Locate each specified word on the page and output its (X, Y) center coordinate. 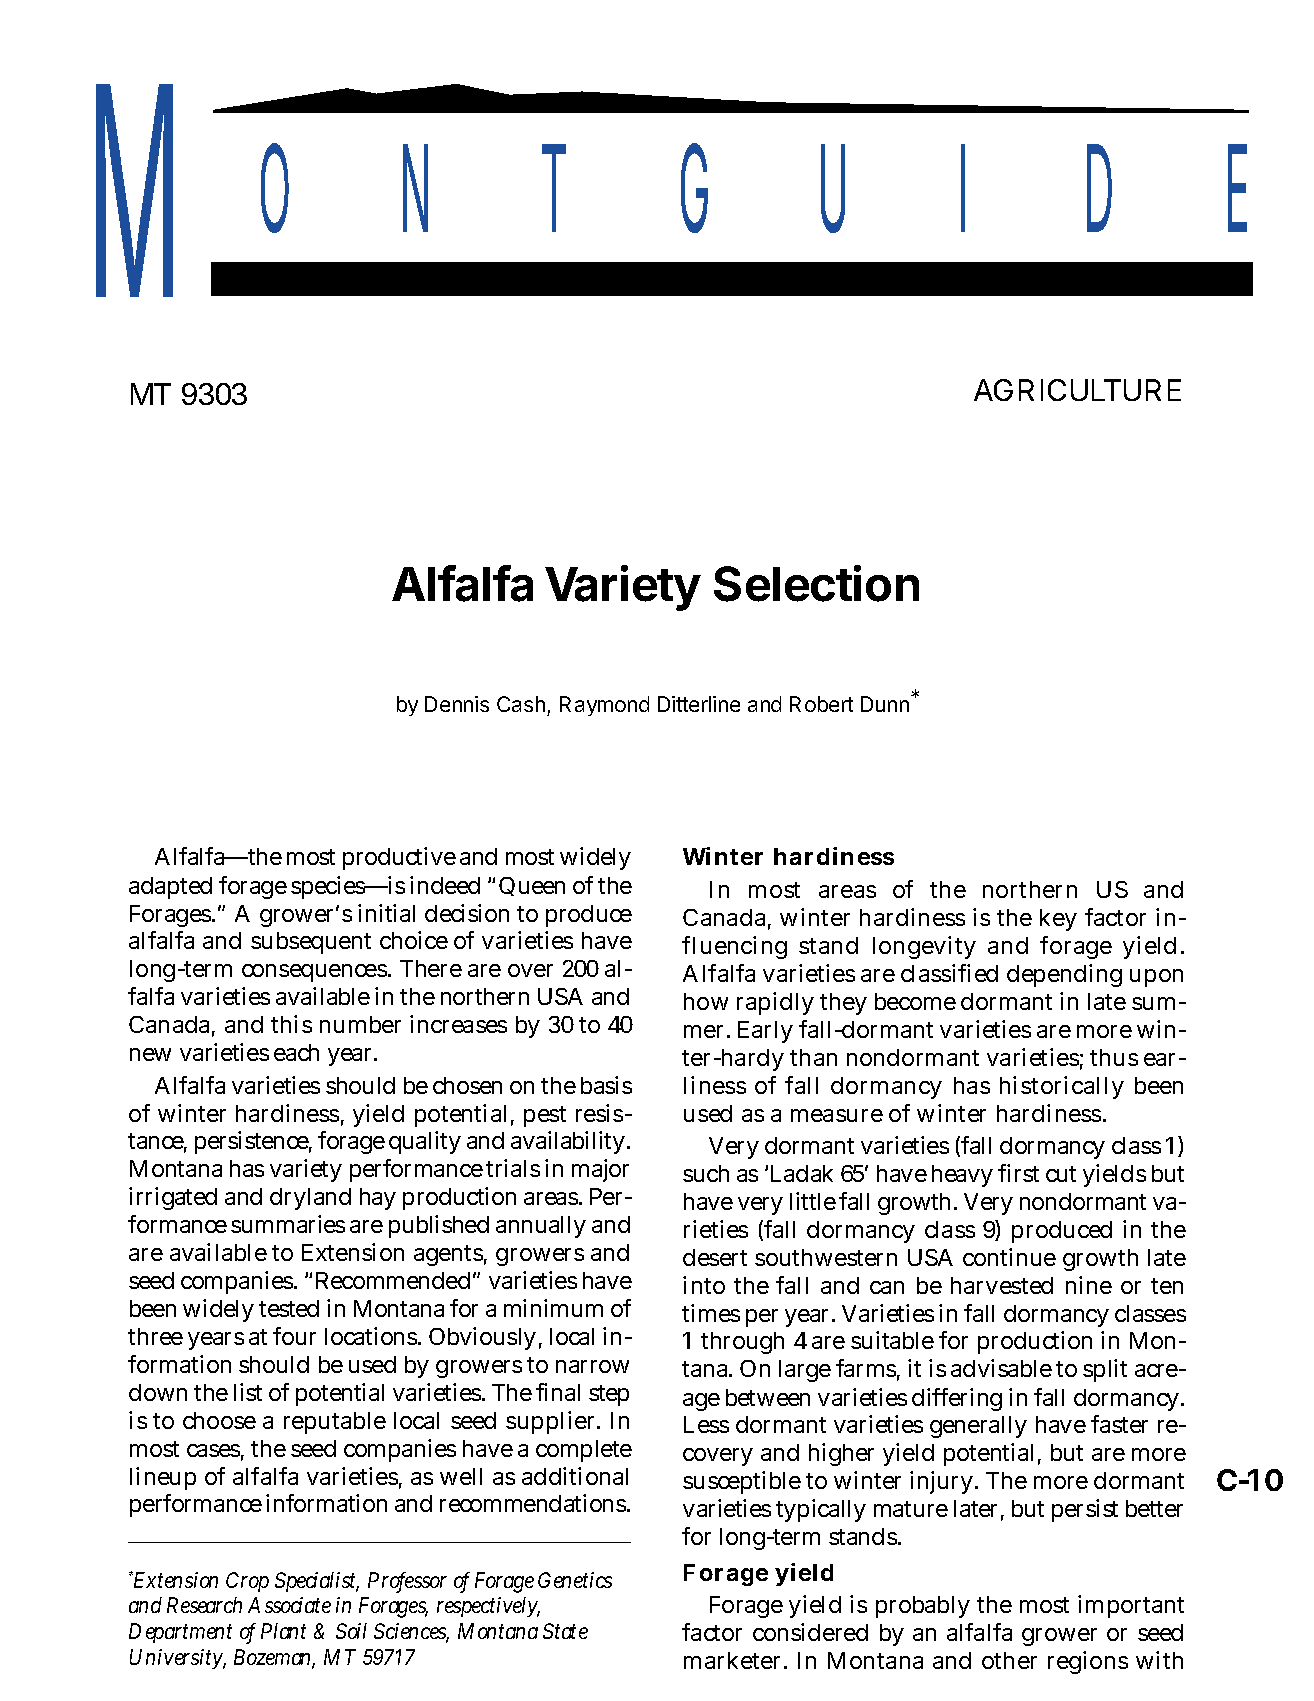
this (291, 1024)
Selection (816, 583)
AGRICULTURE (1077, 390)
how (706, 1001)
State (565, 1631)
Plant (283, 1631)
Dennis (457, 704)
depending (1064, 975)
